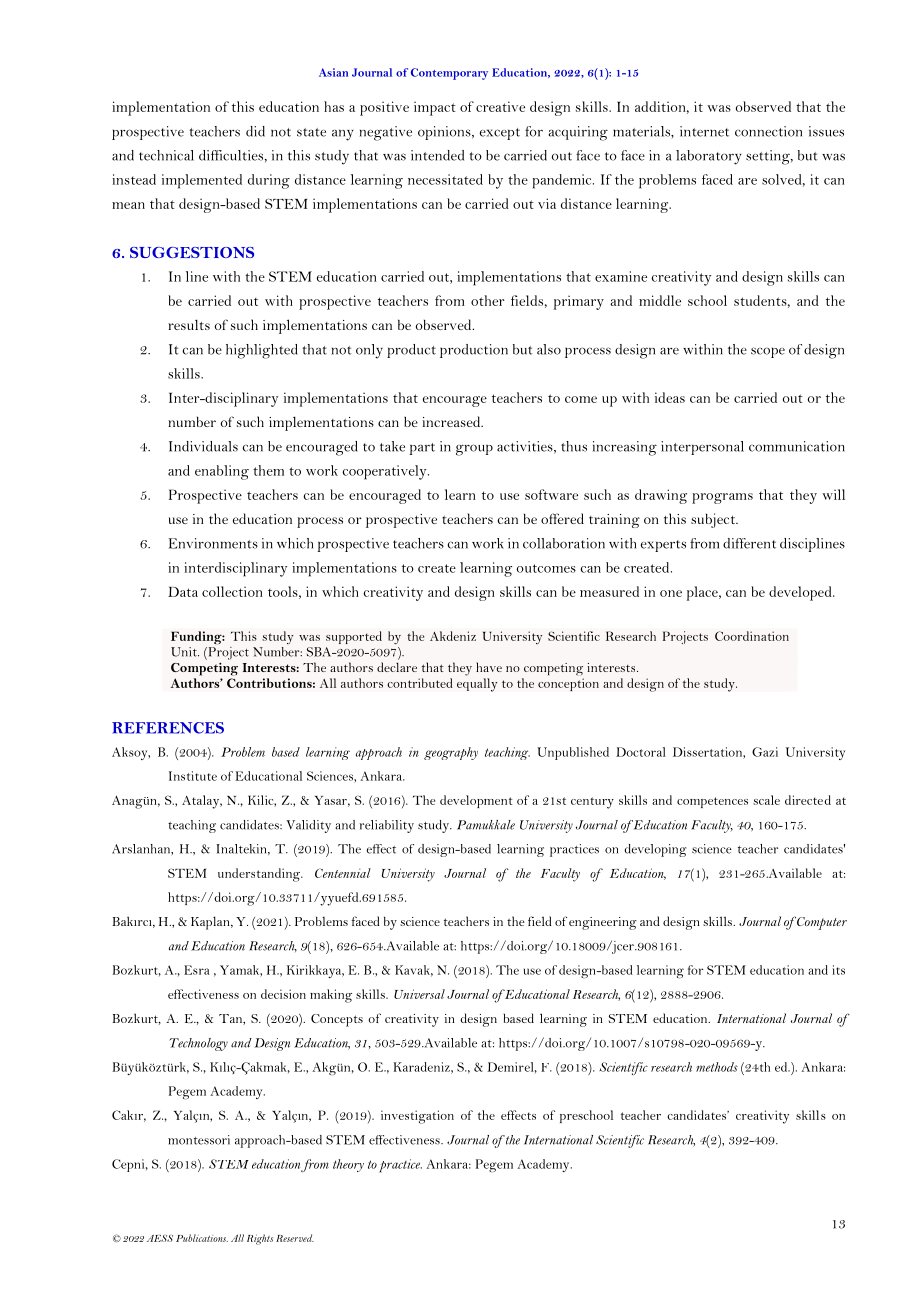 The width and height of the document is (924, 1308). Describe the element at coordinates (452, 421) in the document. I see `increased` at that location.
